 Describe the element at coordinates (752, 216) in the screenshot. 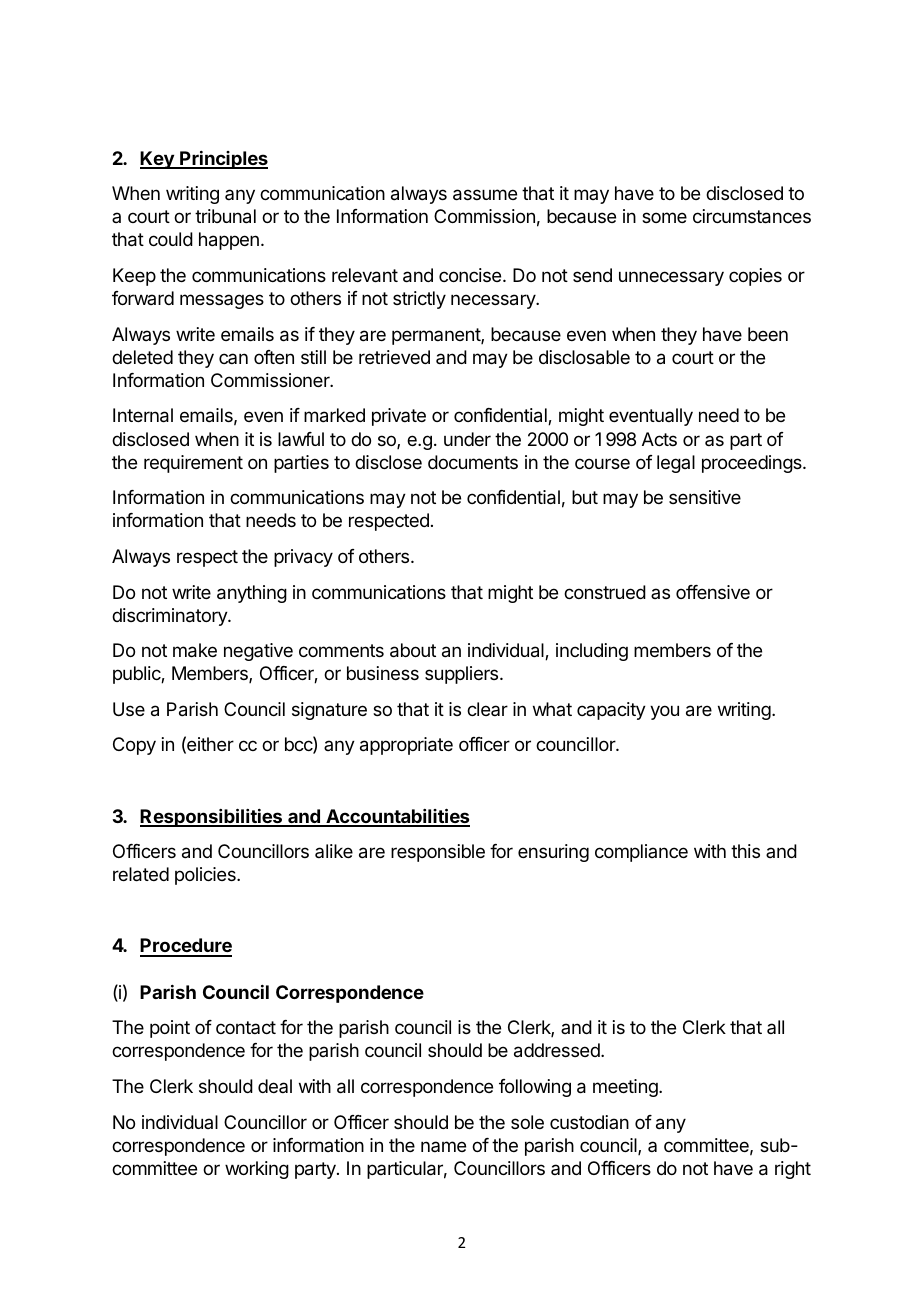

I see `circumstances` at that location.
